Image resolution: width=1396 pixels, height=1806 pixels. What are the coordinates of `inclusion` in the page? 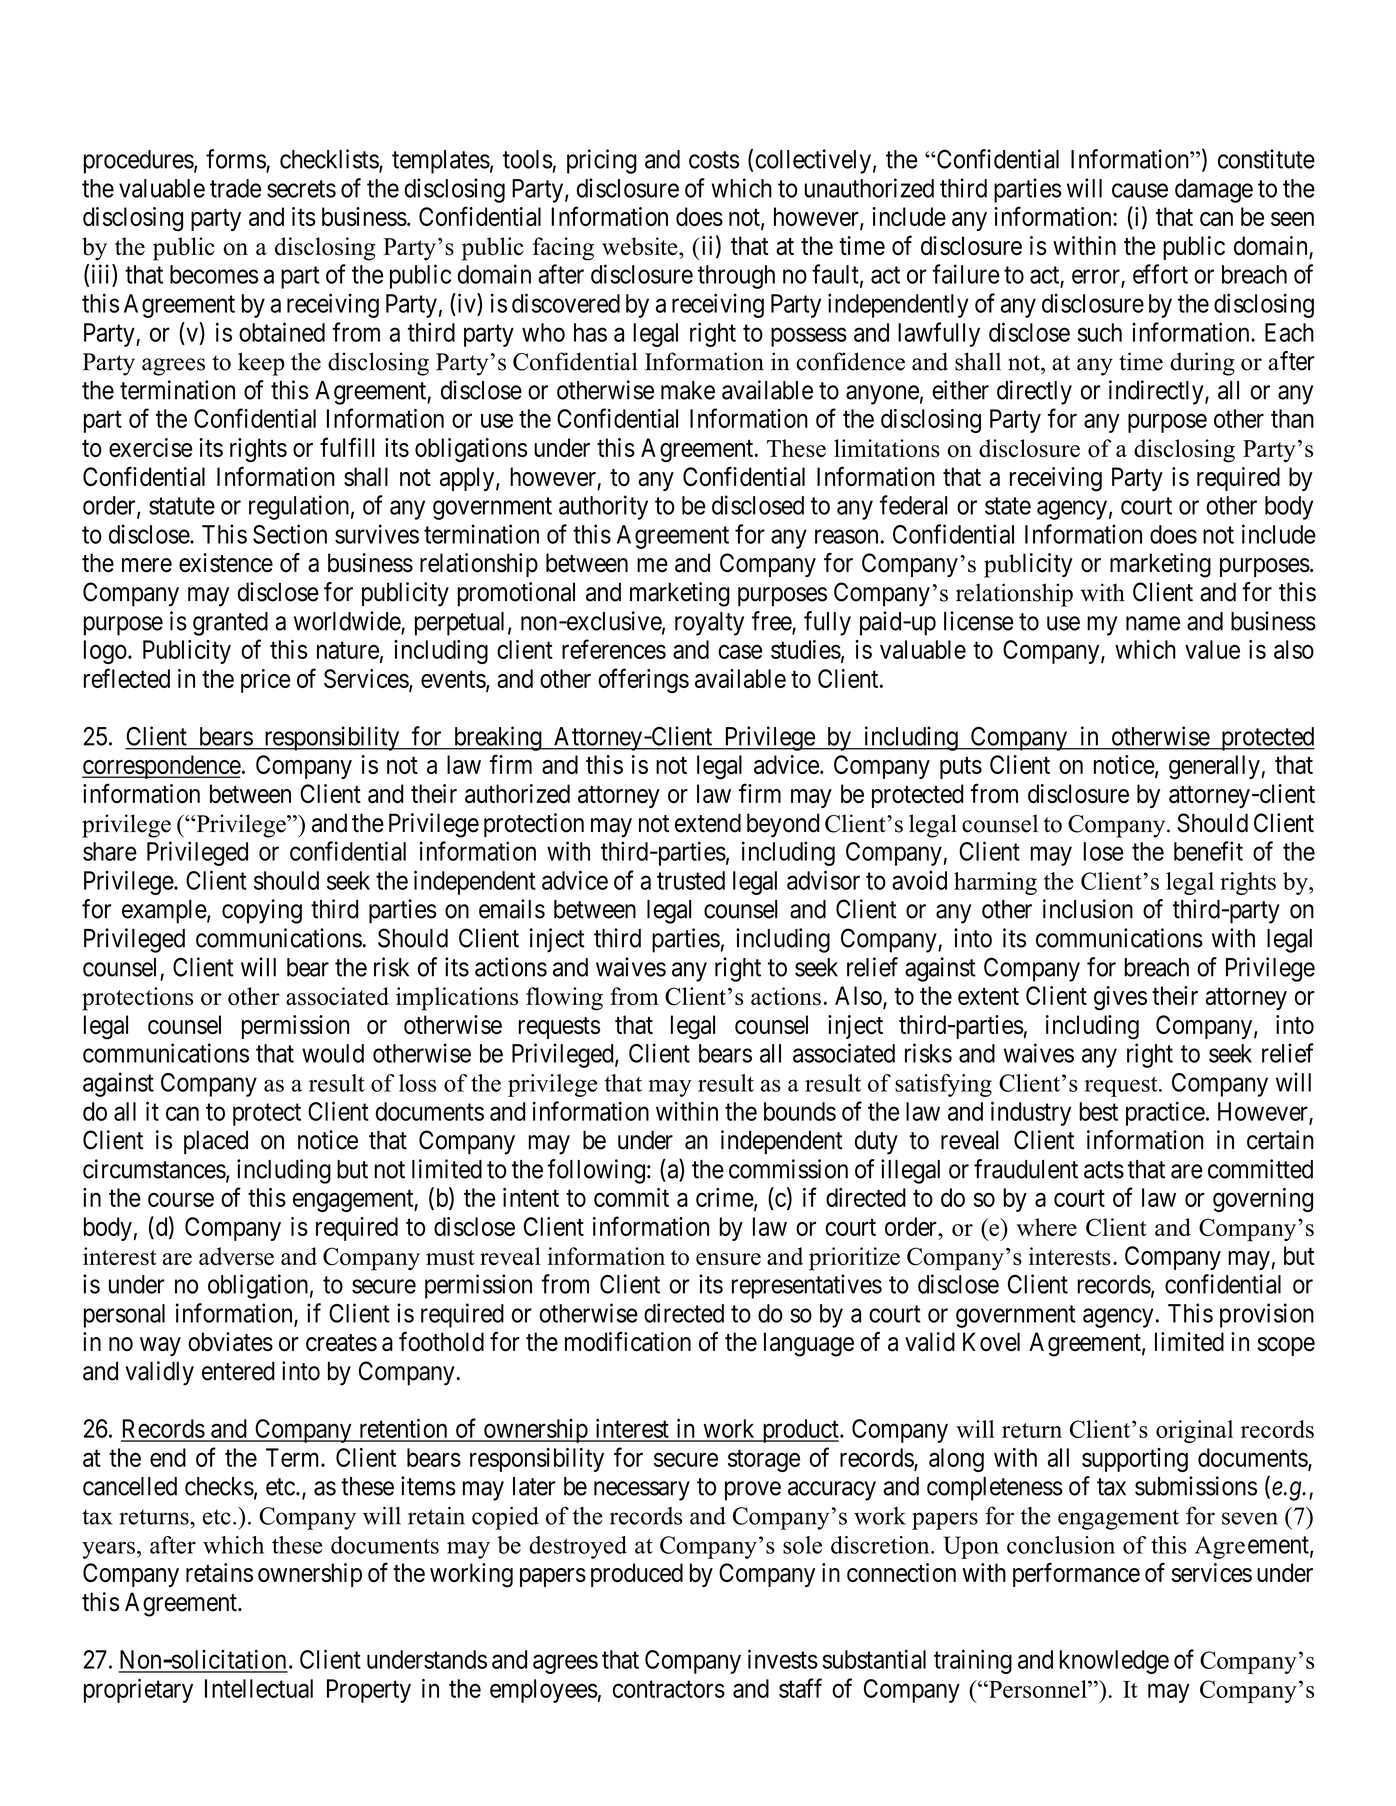 It's located at (1088, 909).
